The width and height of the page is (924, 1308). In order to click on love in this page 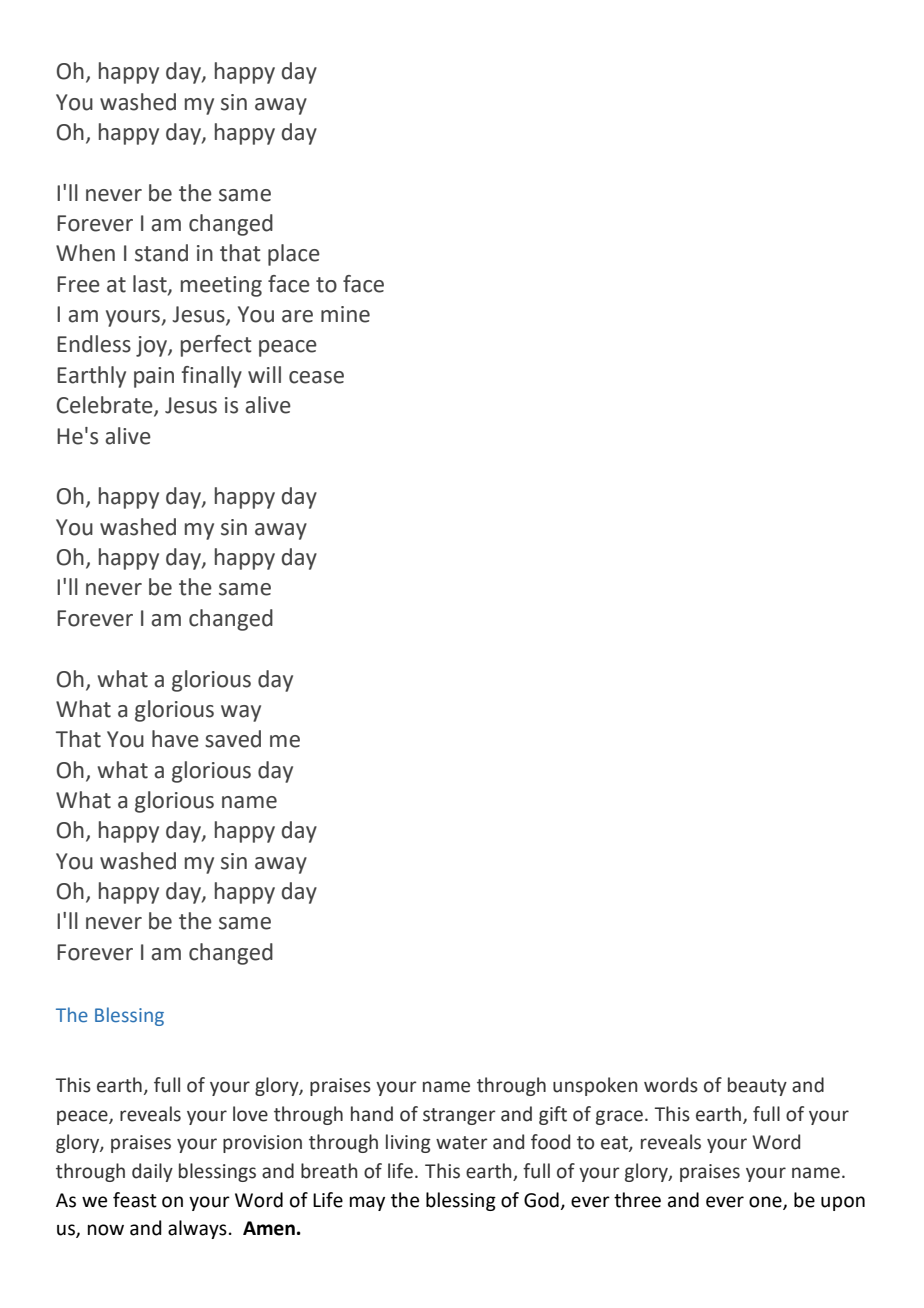, I will do `click(250, 1114)`.
